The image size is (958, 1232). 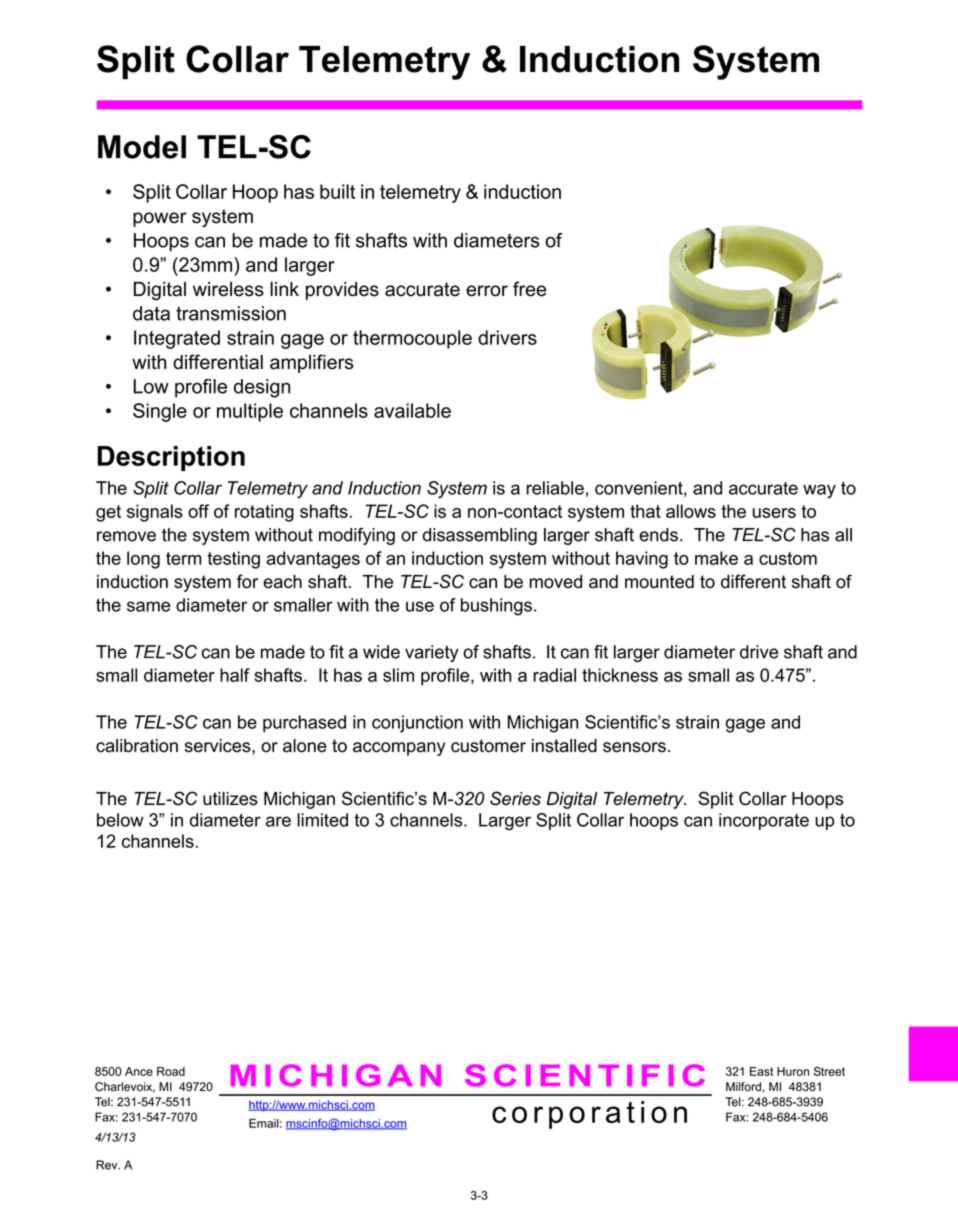 What do you see at coordinates (764, 821) in the screenshot?
I see `incorporate` at bounding box center [764, 821].
